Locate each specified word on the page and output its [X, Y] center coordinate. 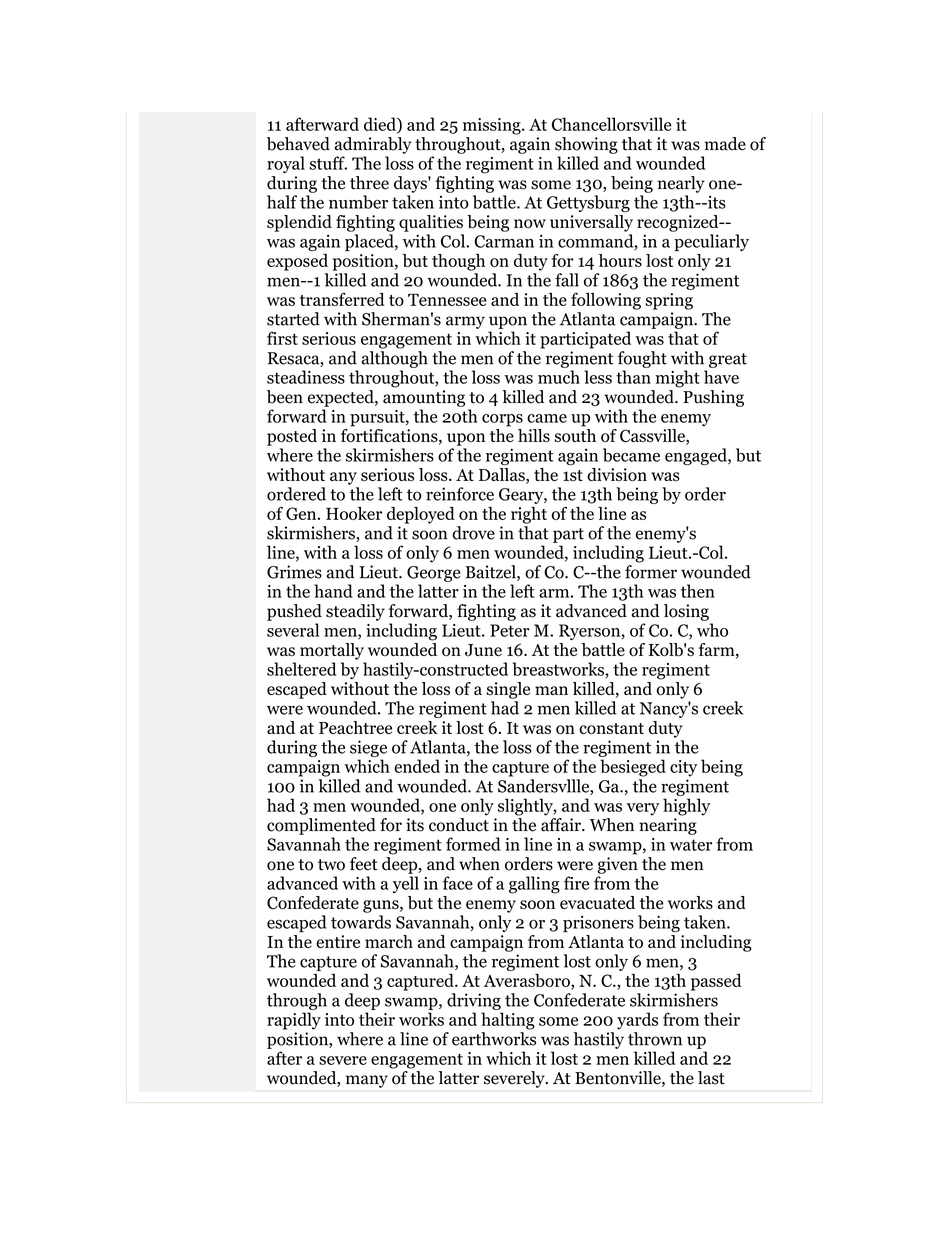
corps [502, 420]
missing [493, 126]
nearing [668, 826]
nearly [681, 184]
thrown [655, 1039]
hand [333, 591]
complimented [321, 826]
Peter [510, 630]
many [367, 1081]
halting [508, 1021]
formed [473, 844]
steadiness [306, 377]
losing [686, 612]
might [677, 379]
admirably [373, 145]
